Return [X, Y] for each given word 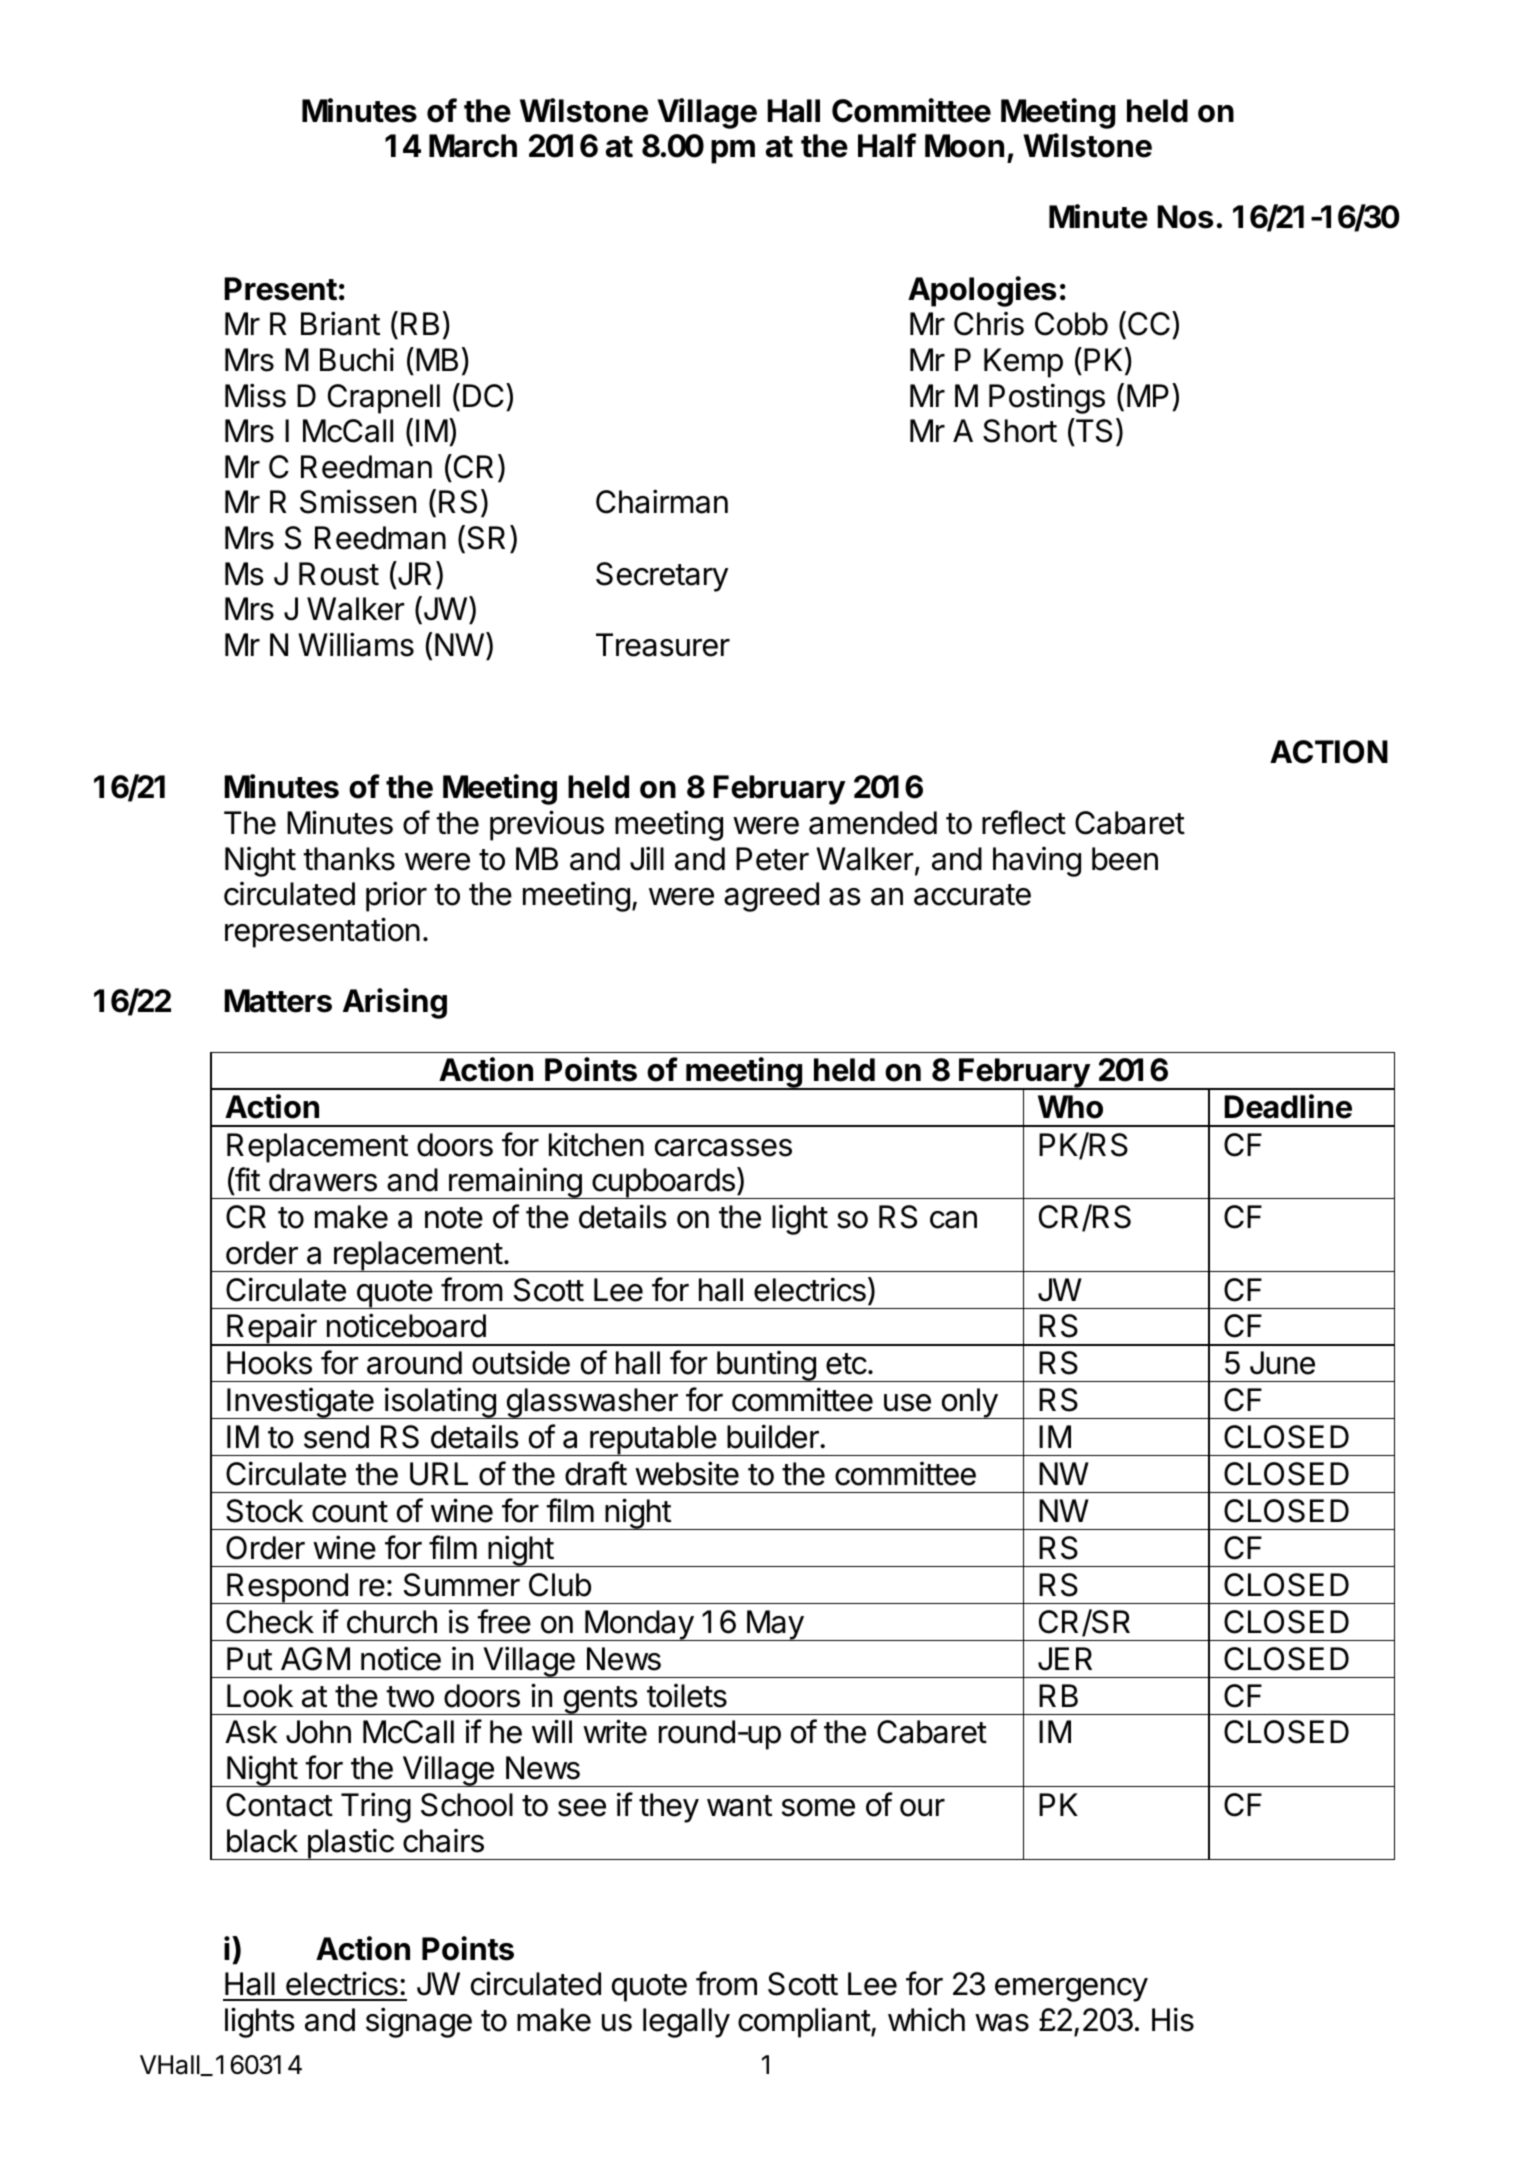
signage [419, 2022]
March [473, 146]
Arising [395, 1003]
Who [1070, 1107]
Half [887, 145]
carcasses [723, 1148]
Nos [1185, 217]
